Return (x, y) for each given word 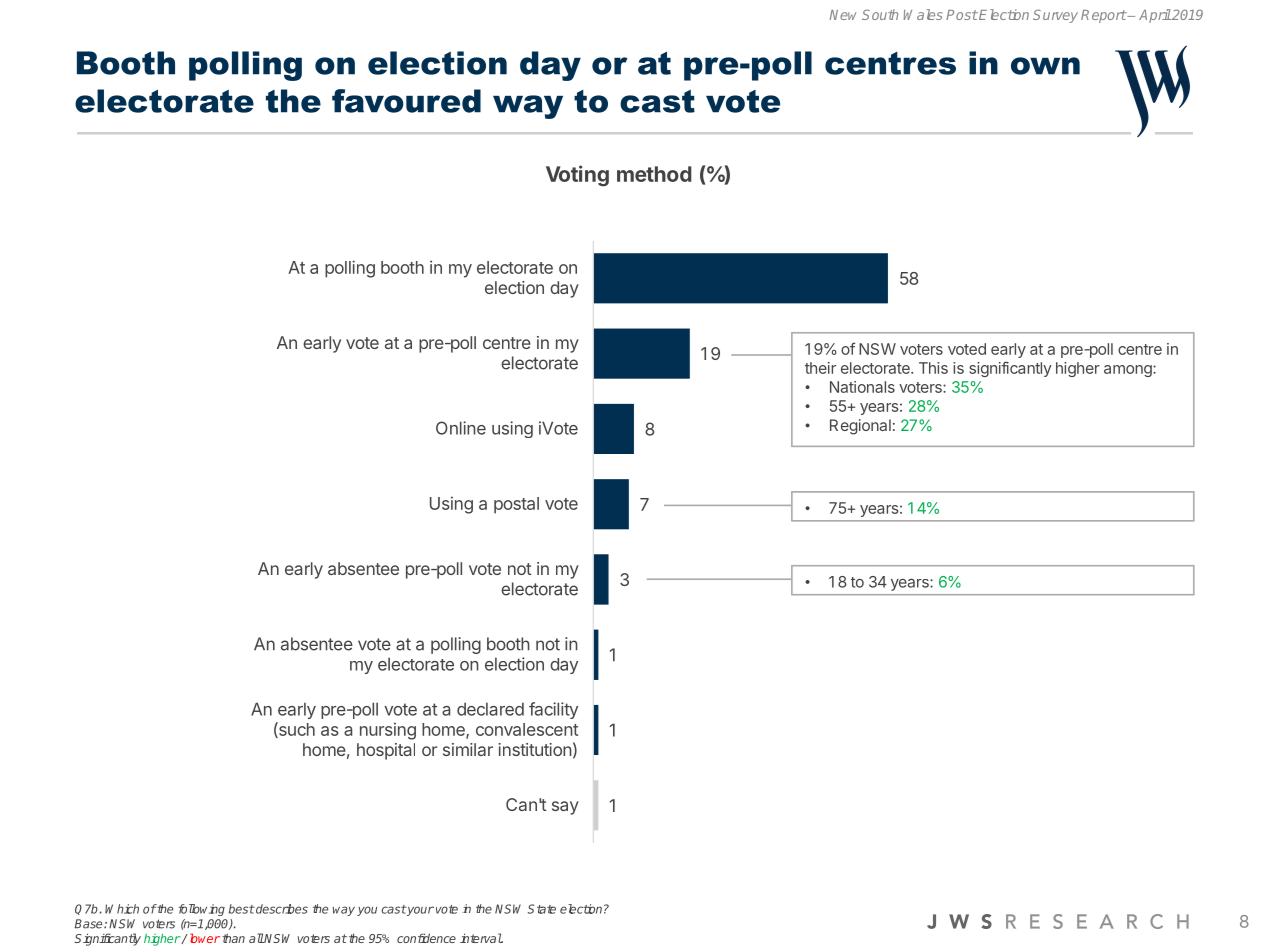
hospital (386, 751)
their (820, 368)
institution (535, 749)
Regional (860, 427)
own (1045, 66)
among (1129, 371)
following (202, 910)
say (565, 808)
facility (553, 710)
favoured (406, 101)
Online (461, 428)
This (933, 368)
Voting (577, 176)
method (654, 174)
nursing (388, 731)
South (880, 14)
